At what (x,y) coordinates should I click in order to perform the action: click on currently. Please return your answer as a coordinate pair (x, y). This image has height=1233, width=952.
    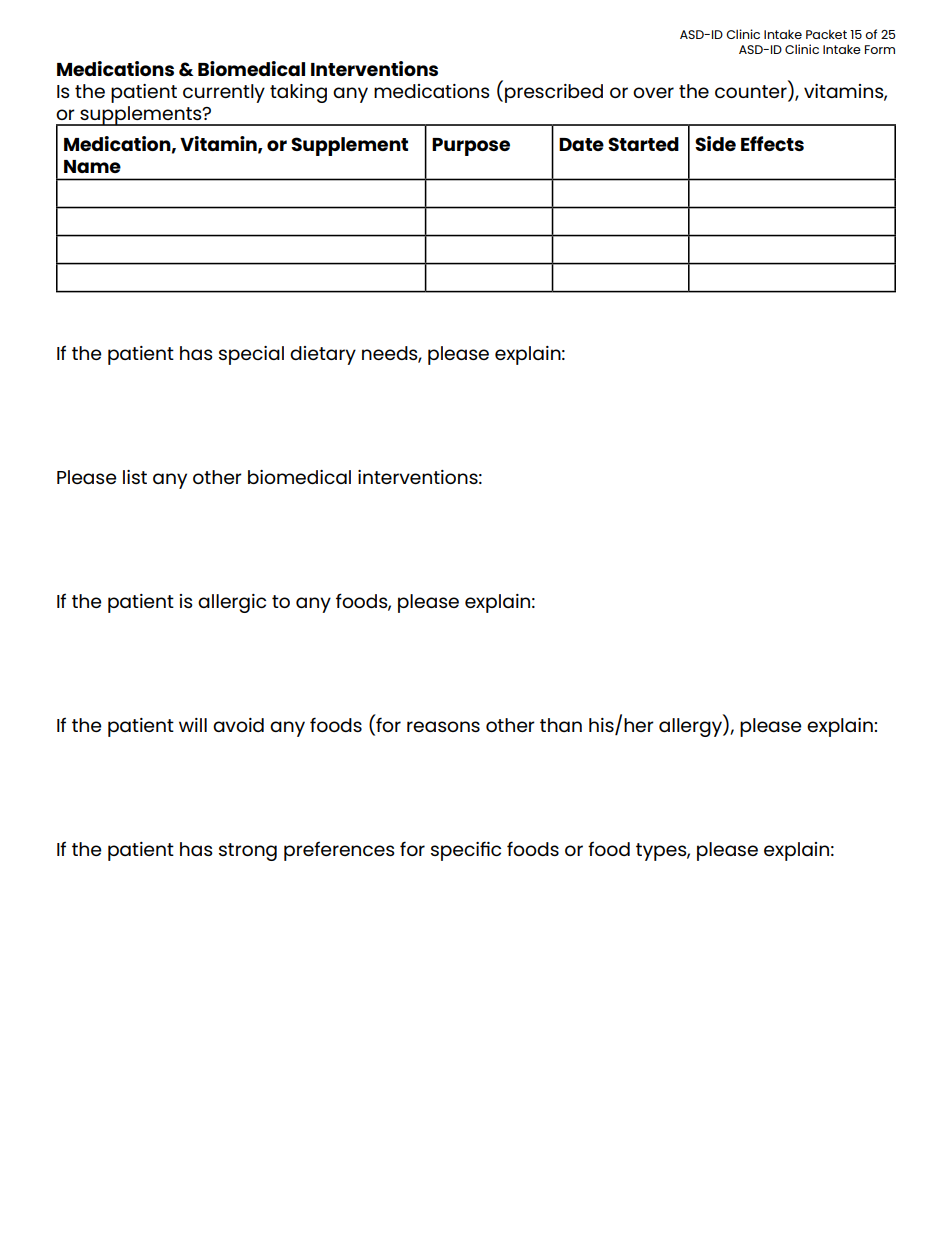
    Looking at the image, I should click on (224, 93).
